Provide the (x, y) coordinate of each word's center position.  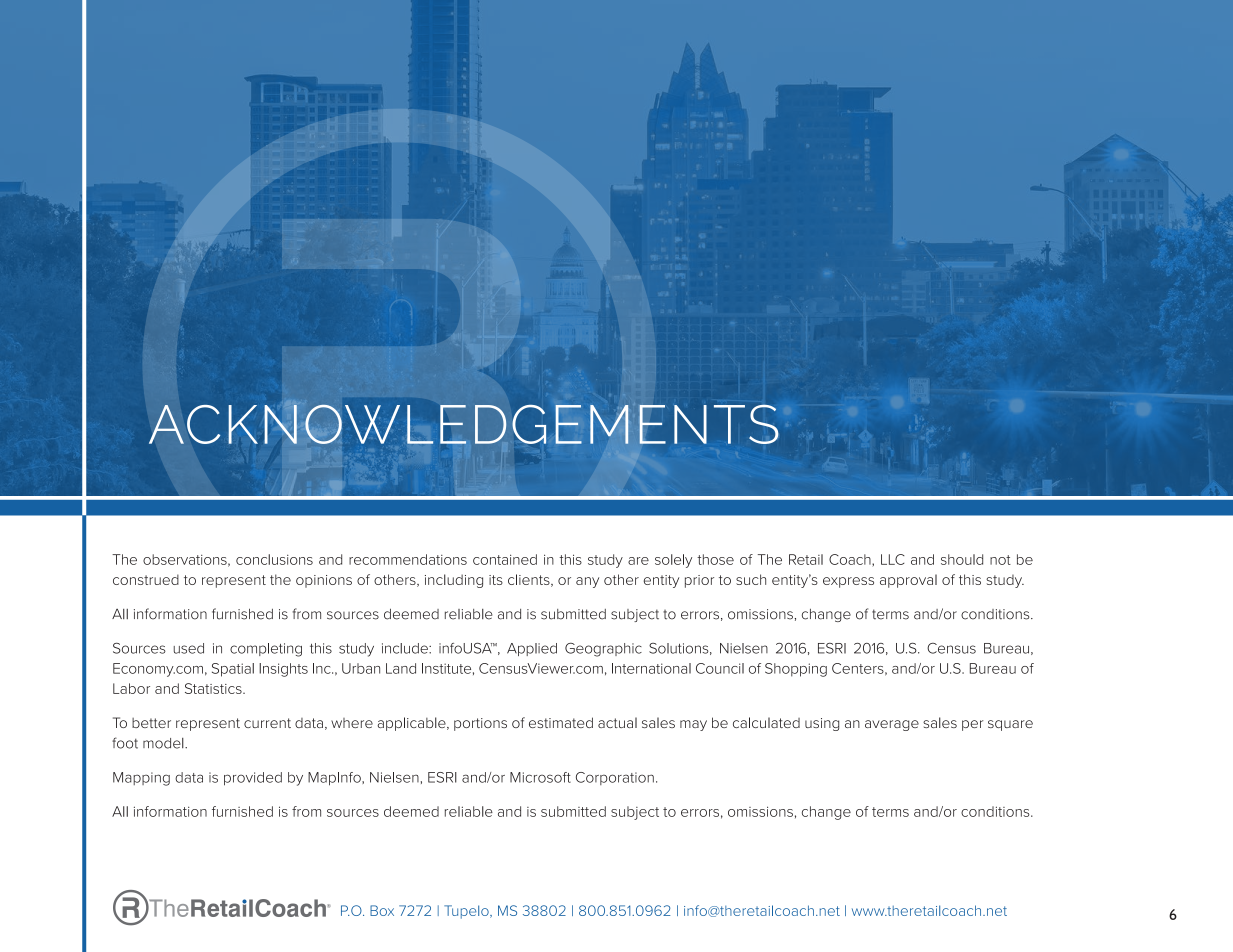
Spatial (233, 670)
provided (253, 779)
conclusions (274, 559)
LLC (893, 559)
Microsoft (540, 777)
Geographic (603, 650)
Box (382, 910)
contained (505, 559)
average (892, 725)
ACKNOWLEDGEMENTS (463, 424)
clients (530, 580)
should (962, 559)
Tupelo (467, 912)
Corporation (615, 778)
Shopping (796, 670)
